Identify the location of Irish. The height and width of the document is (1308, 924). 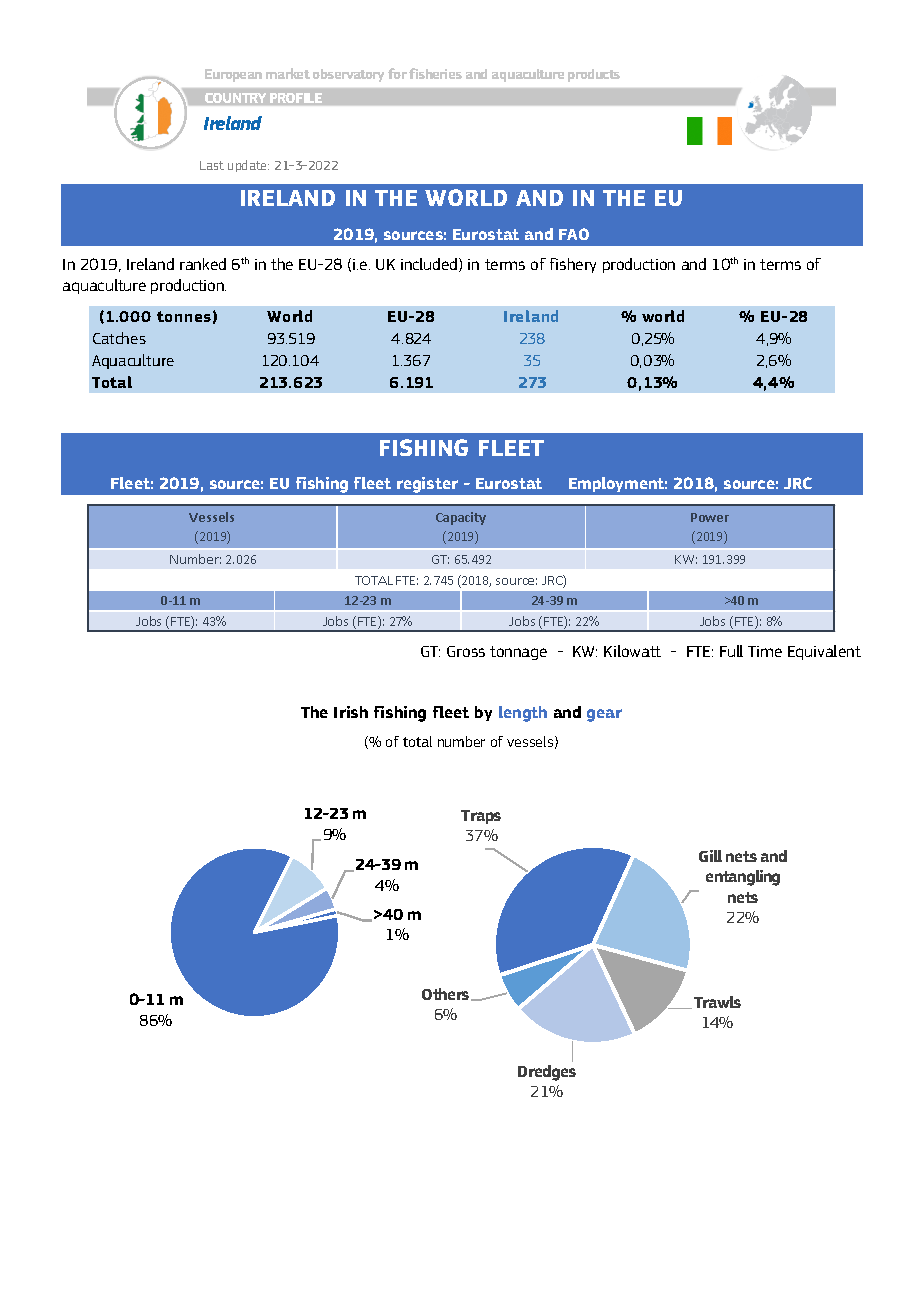
(351, 712).
